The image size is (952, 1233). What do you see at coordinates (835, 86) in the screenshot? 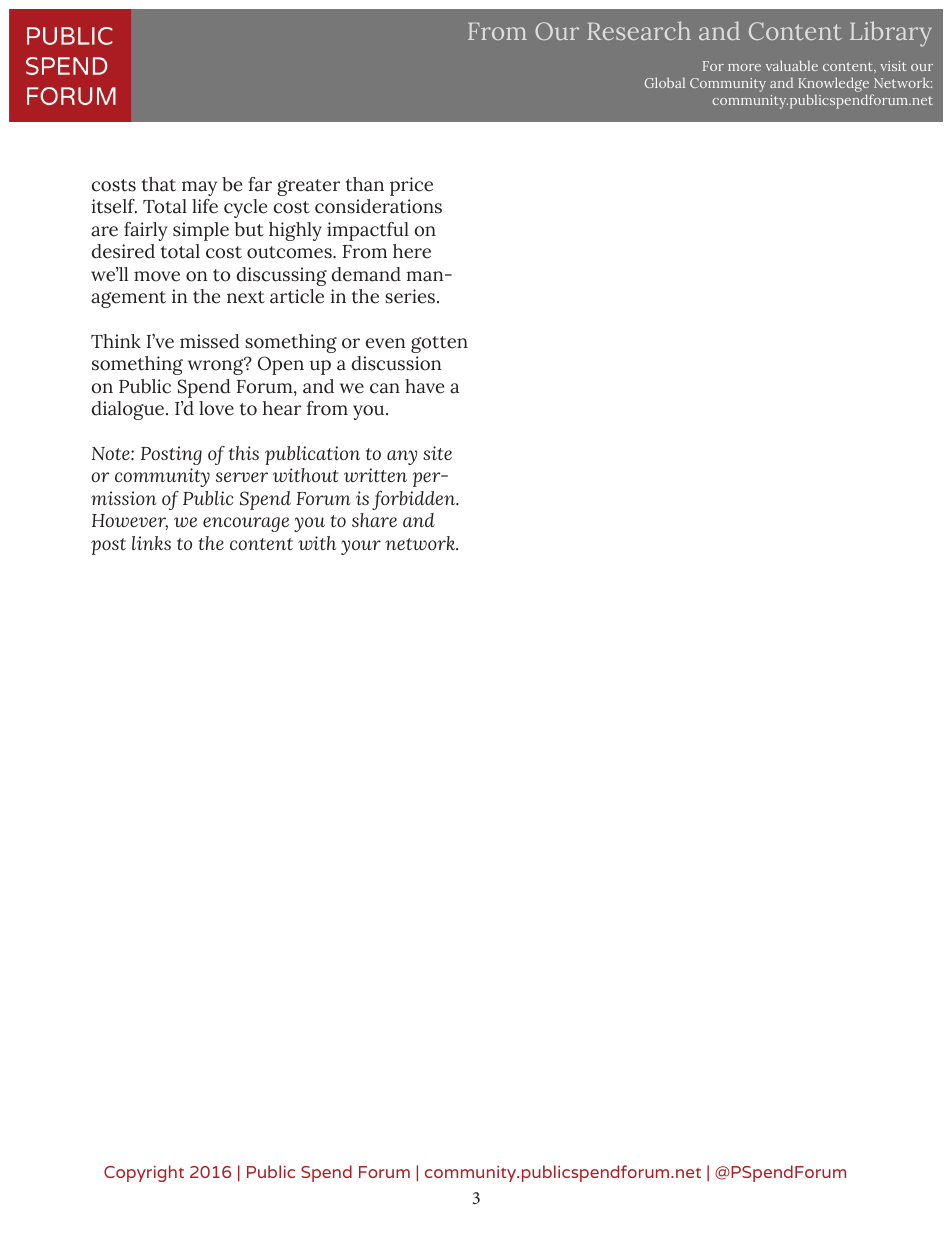
I see `Knowledge` at bounding box center [835, 86].
